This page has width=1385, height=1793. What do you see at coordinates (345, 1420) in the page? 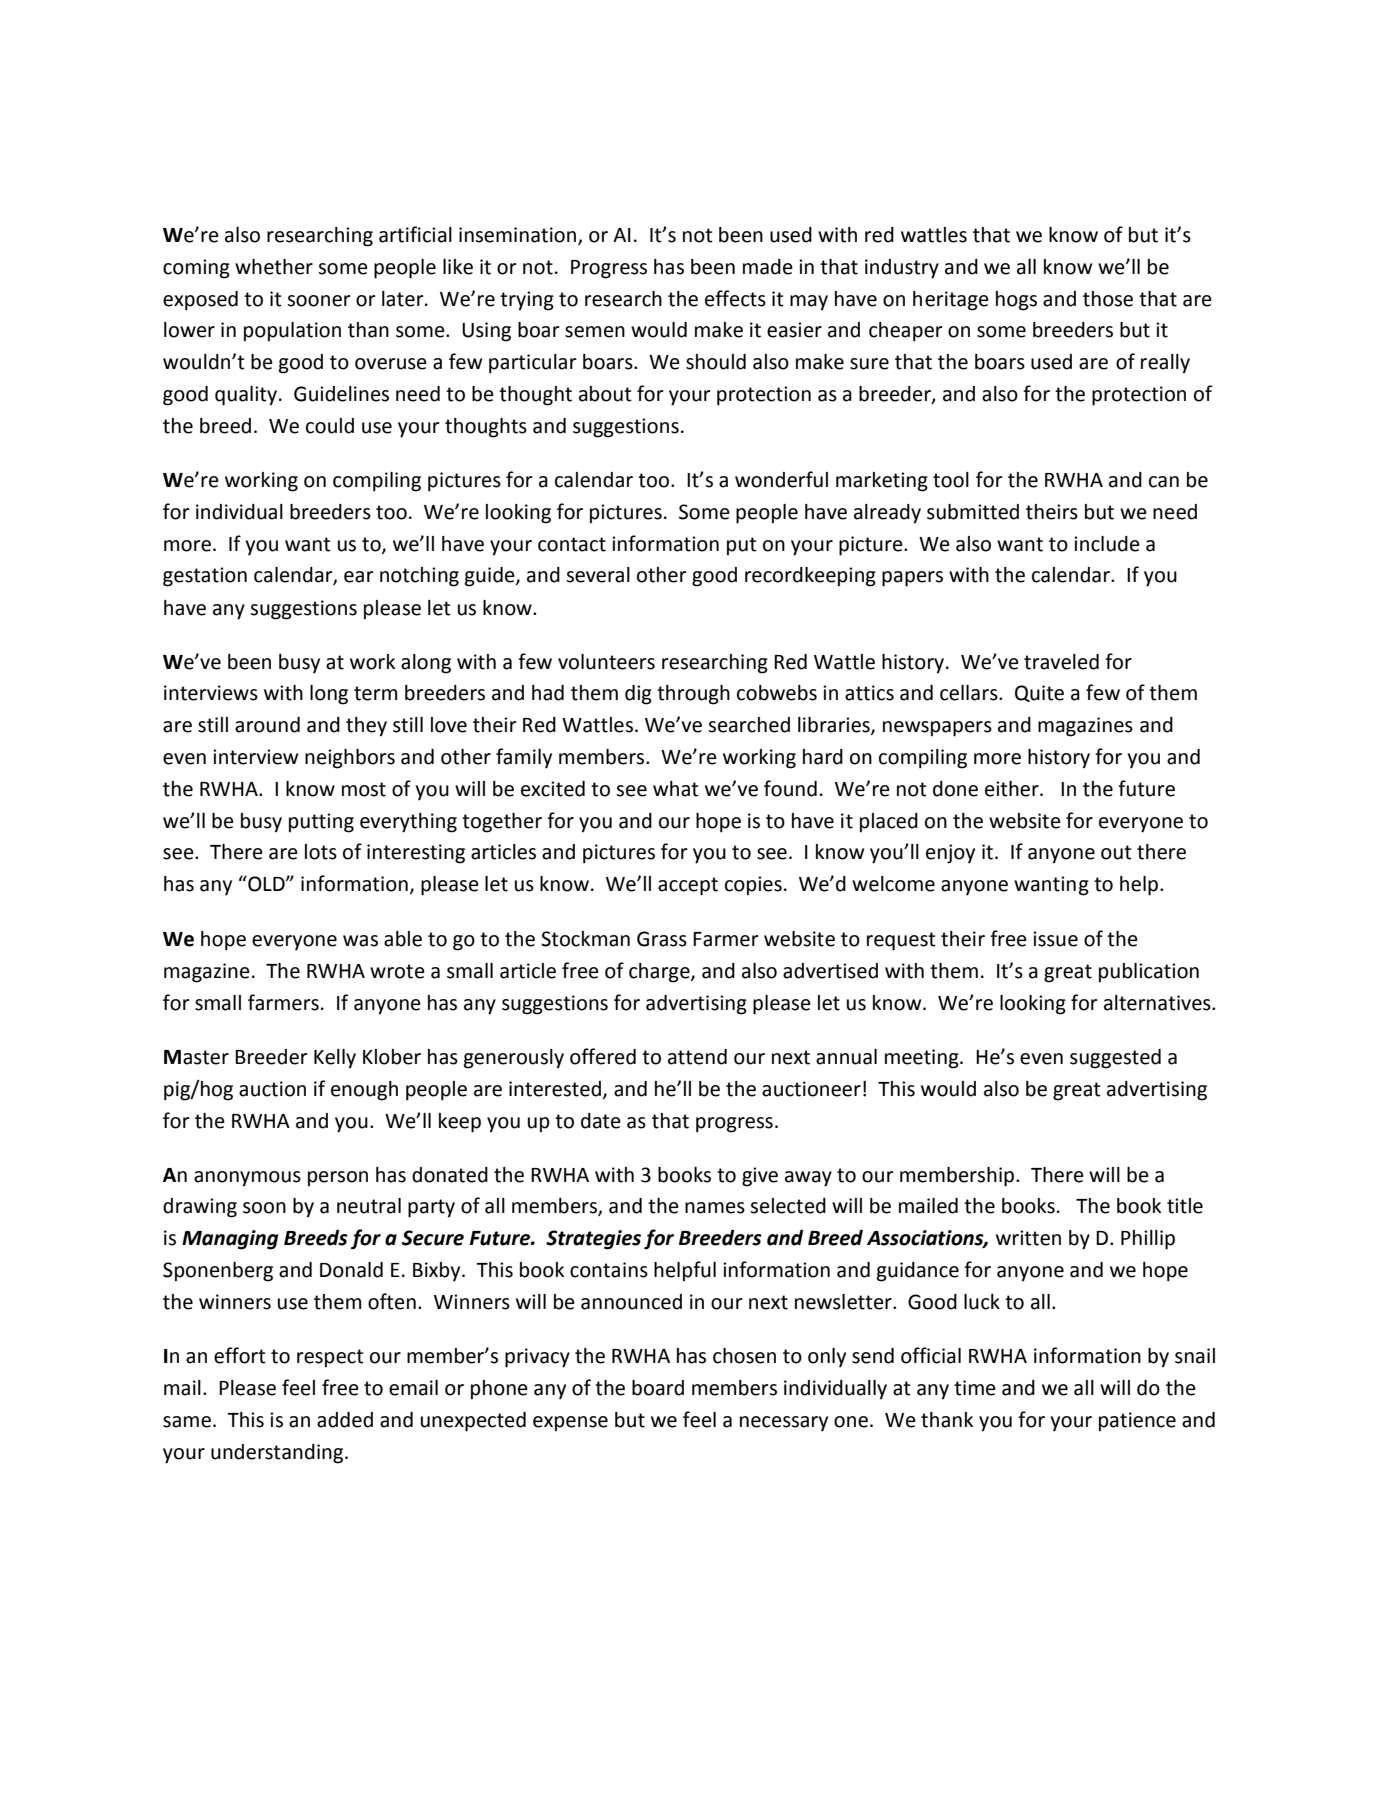
I see `added` at bounding box center [345, 1420].
